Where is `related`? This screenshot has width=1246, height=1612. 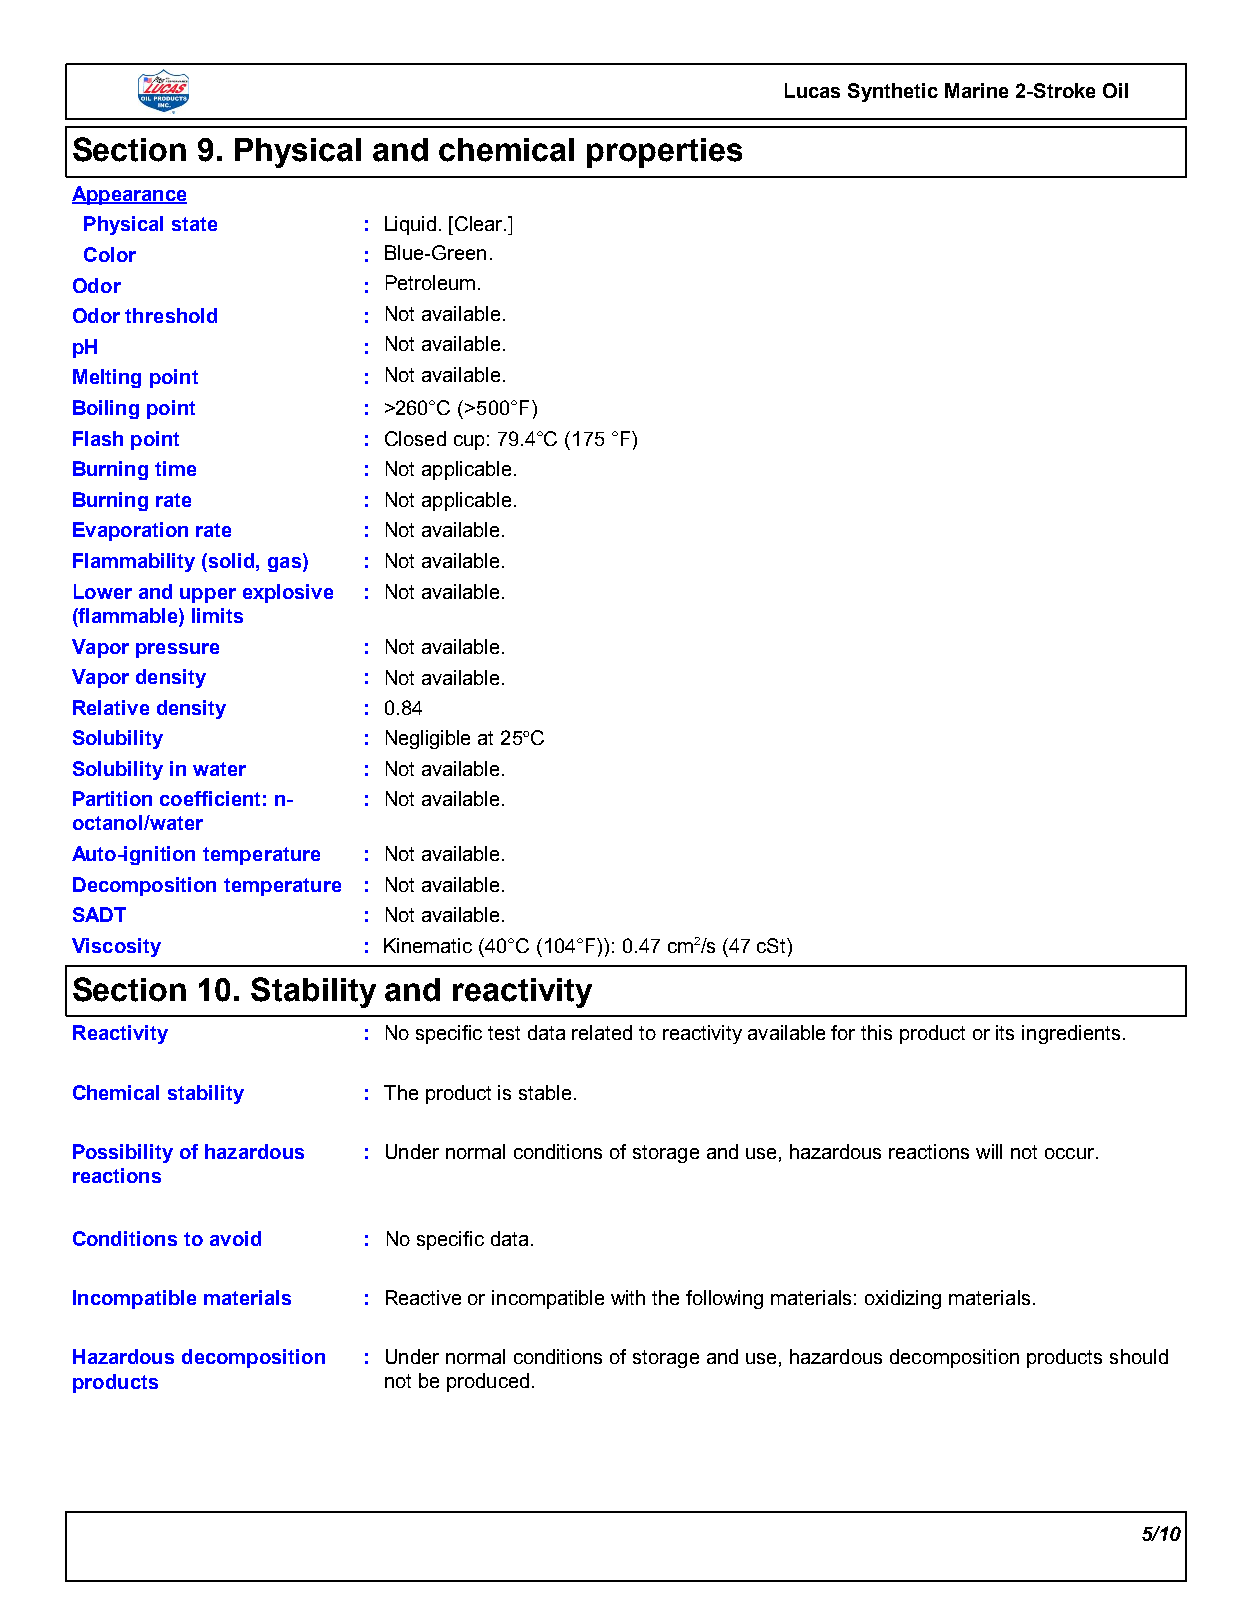 related is located at coordinates (602, 1032).
